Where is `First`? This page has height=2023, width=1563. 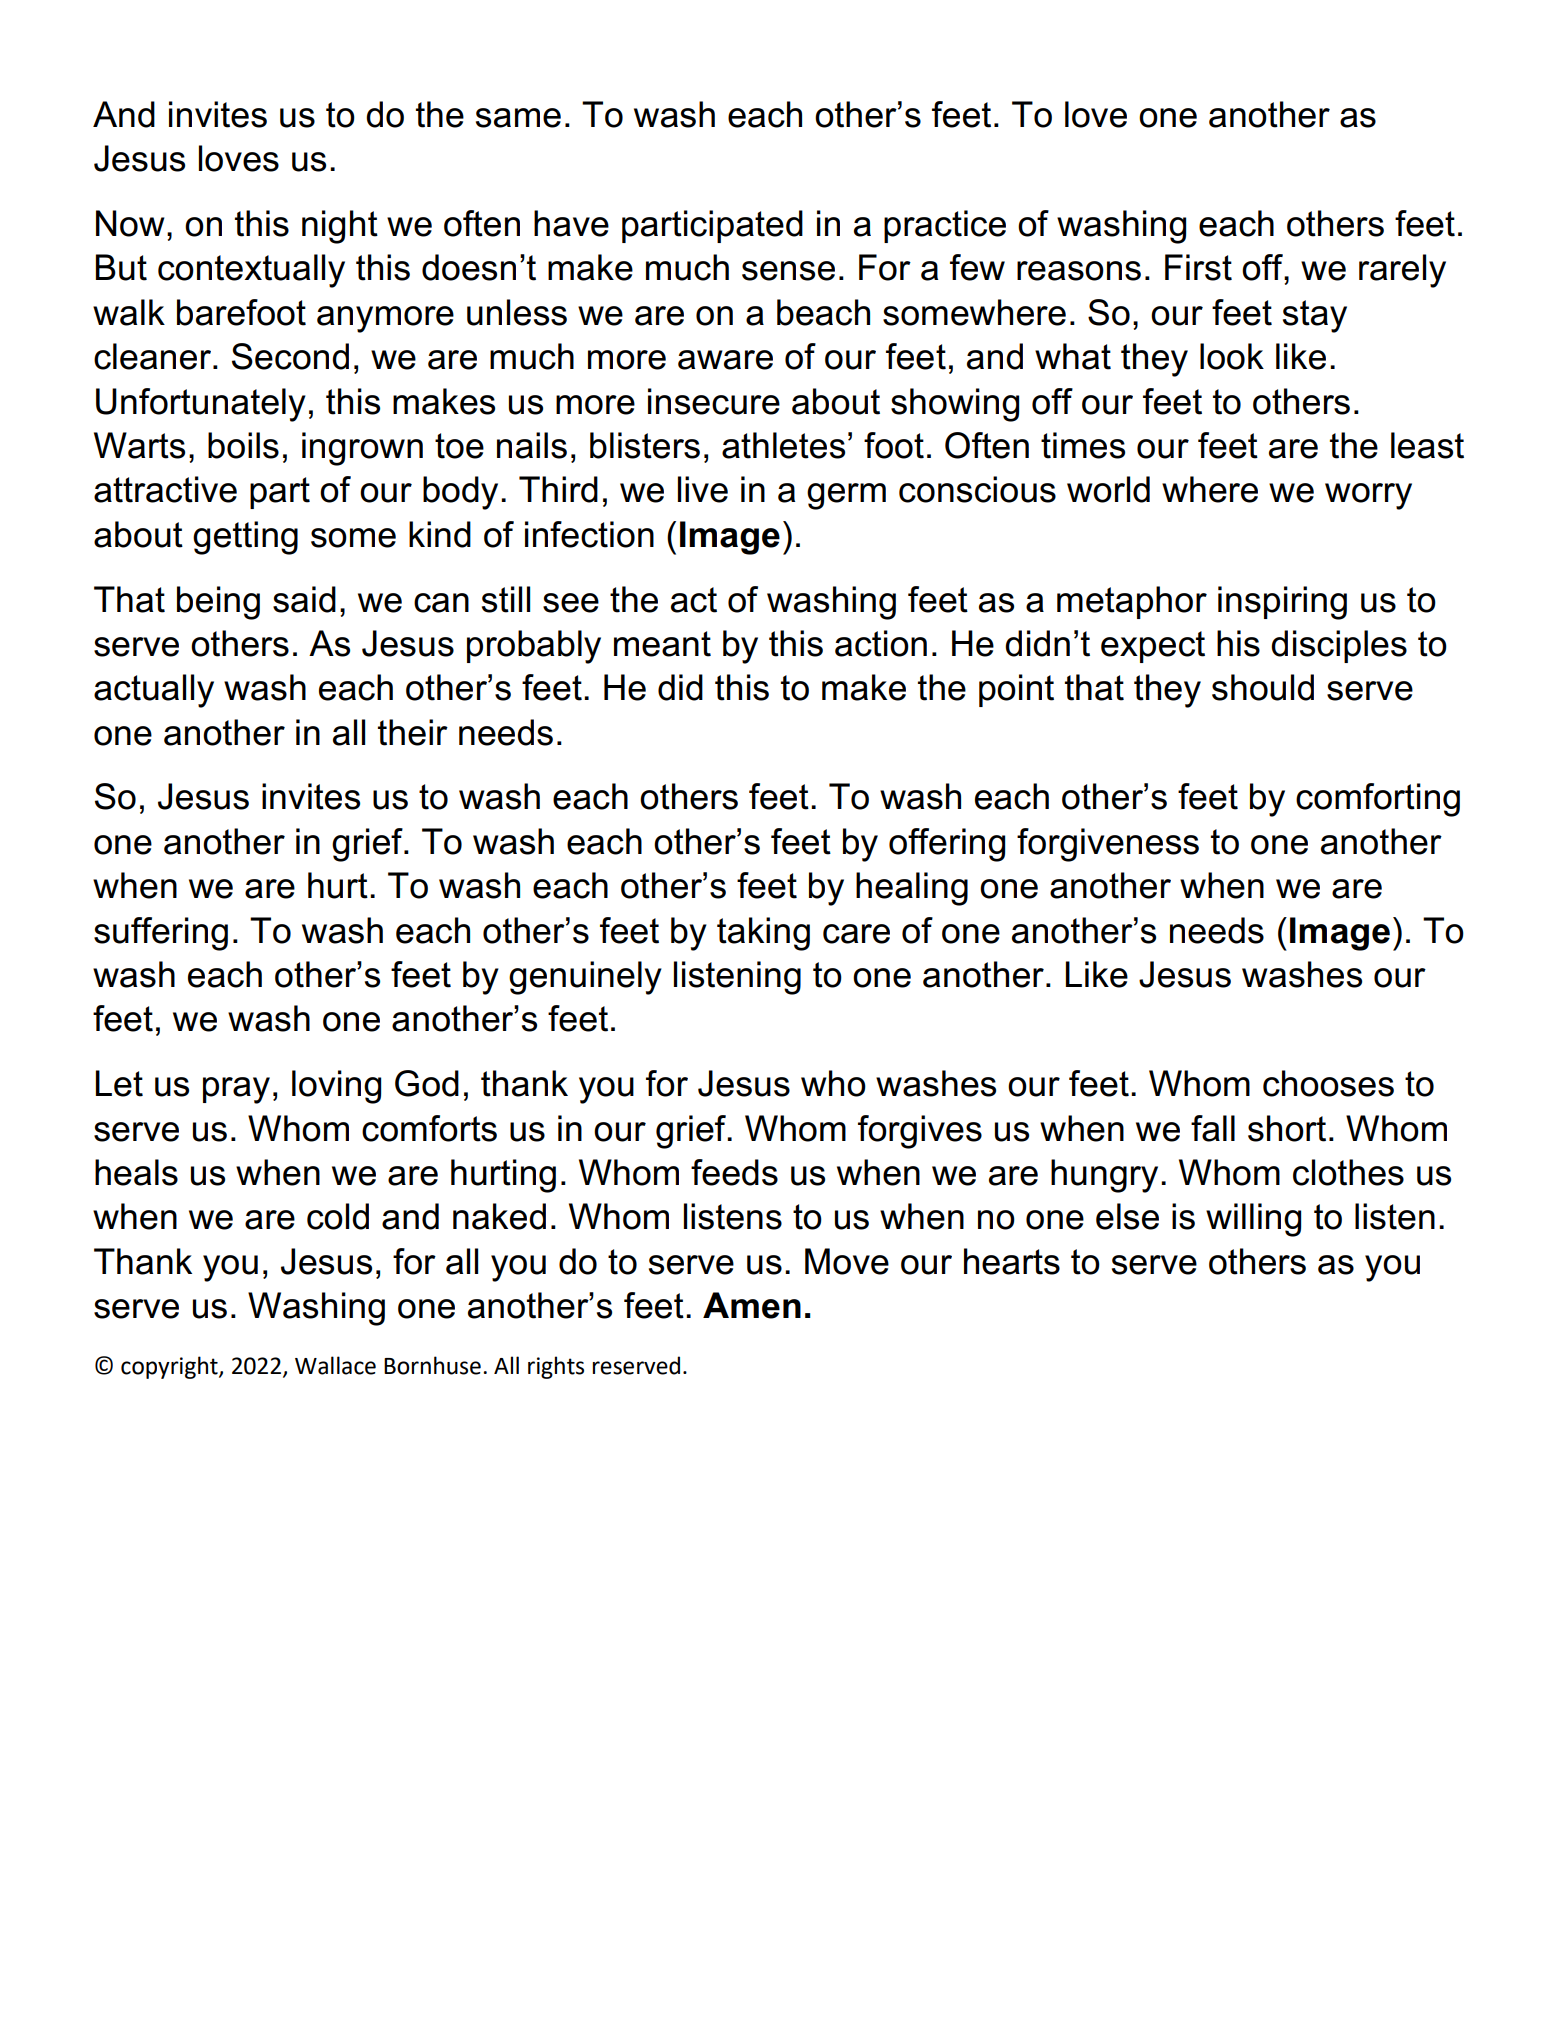 First is located at coordinates (1198, 267).
